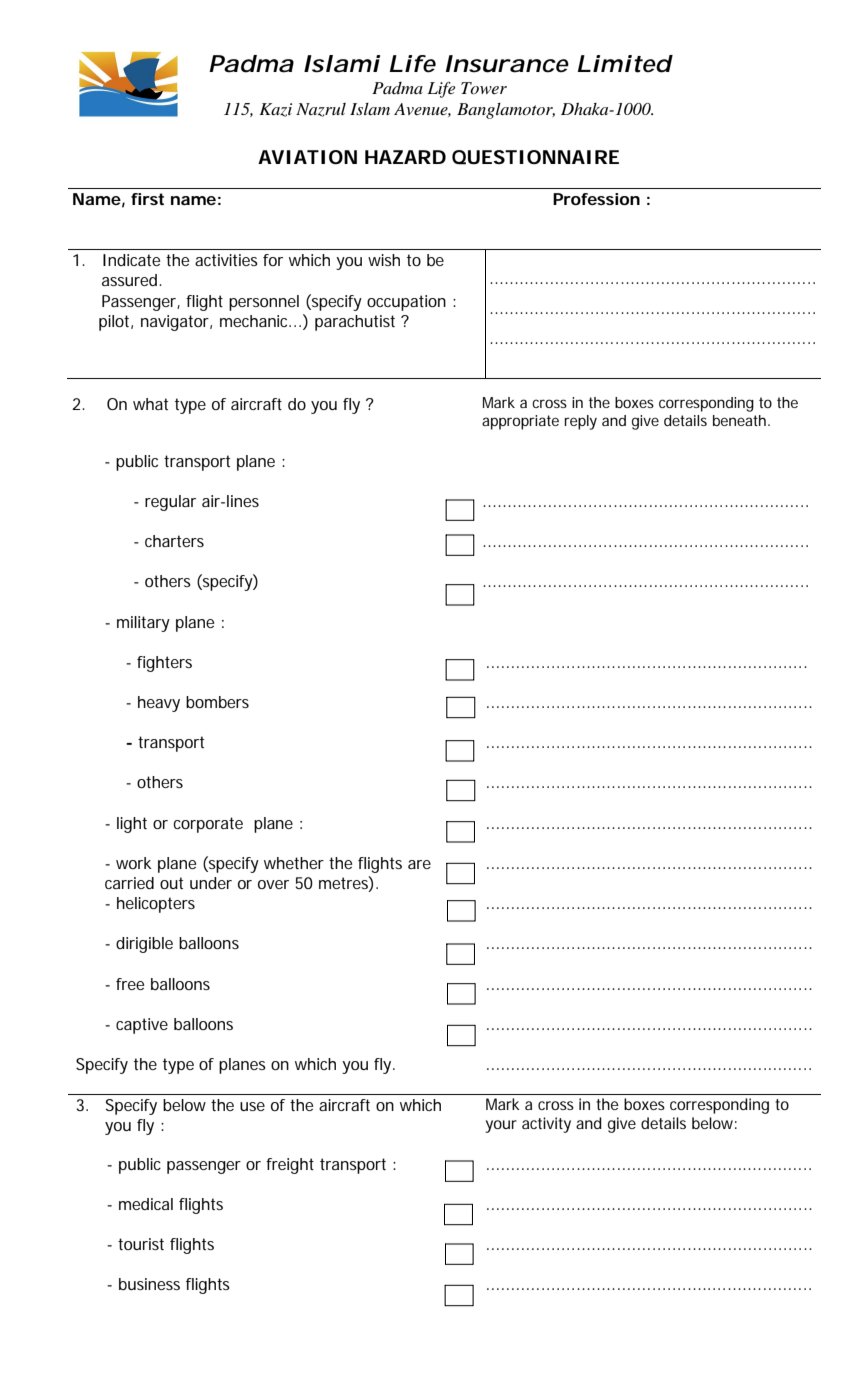 Image resolution: width=849 pixels, height=1400 pixels. Describe the element at coordinates (484, 88) in the page. I see `Tower` at that location.
